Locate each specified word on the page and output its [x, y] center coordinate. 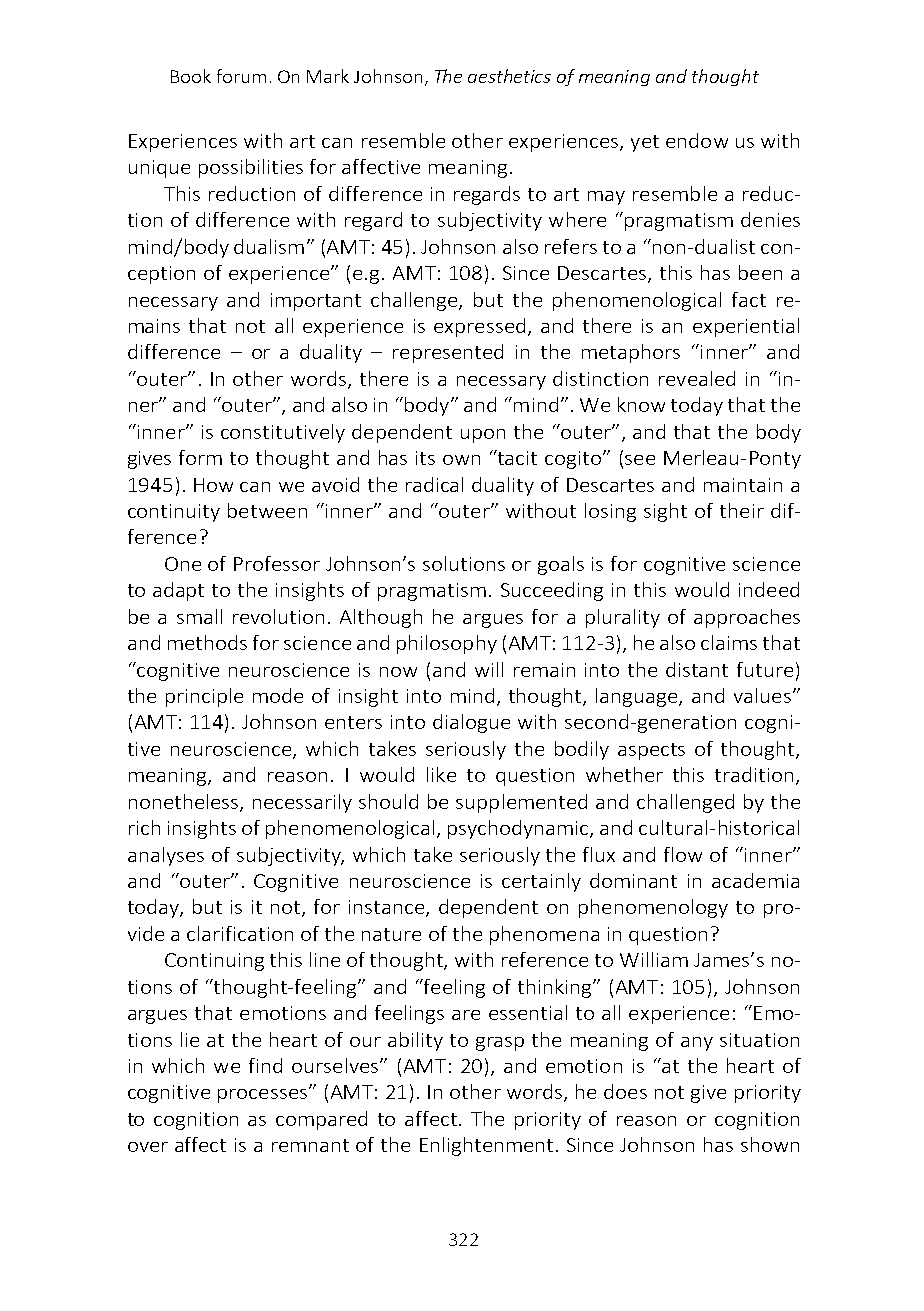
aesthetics [509, 76]
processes [262, 1096]
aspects [651, 751]
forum [241, 76]
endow [697, 140]
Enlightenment [486, 1146]
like [441, 774]
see [640, 460]
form [200, 457]
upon [483, 436]
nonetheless [185, 802]
